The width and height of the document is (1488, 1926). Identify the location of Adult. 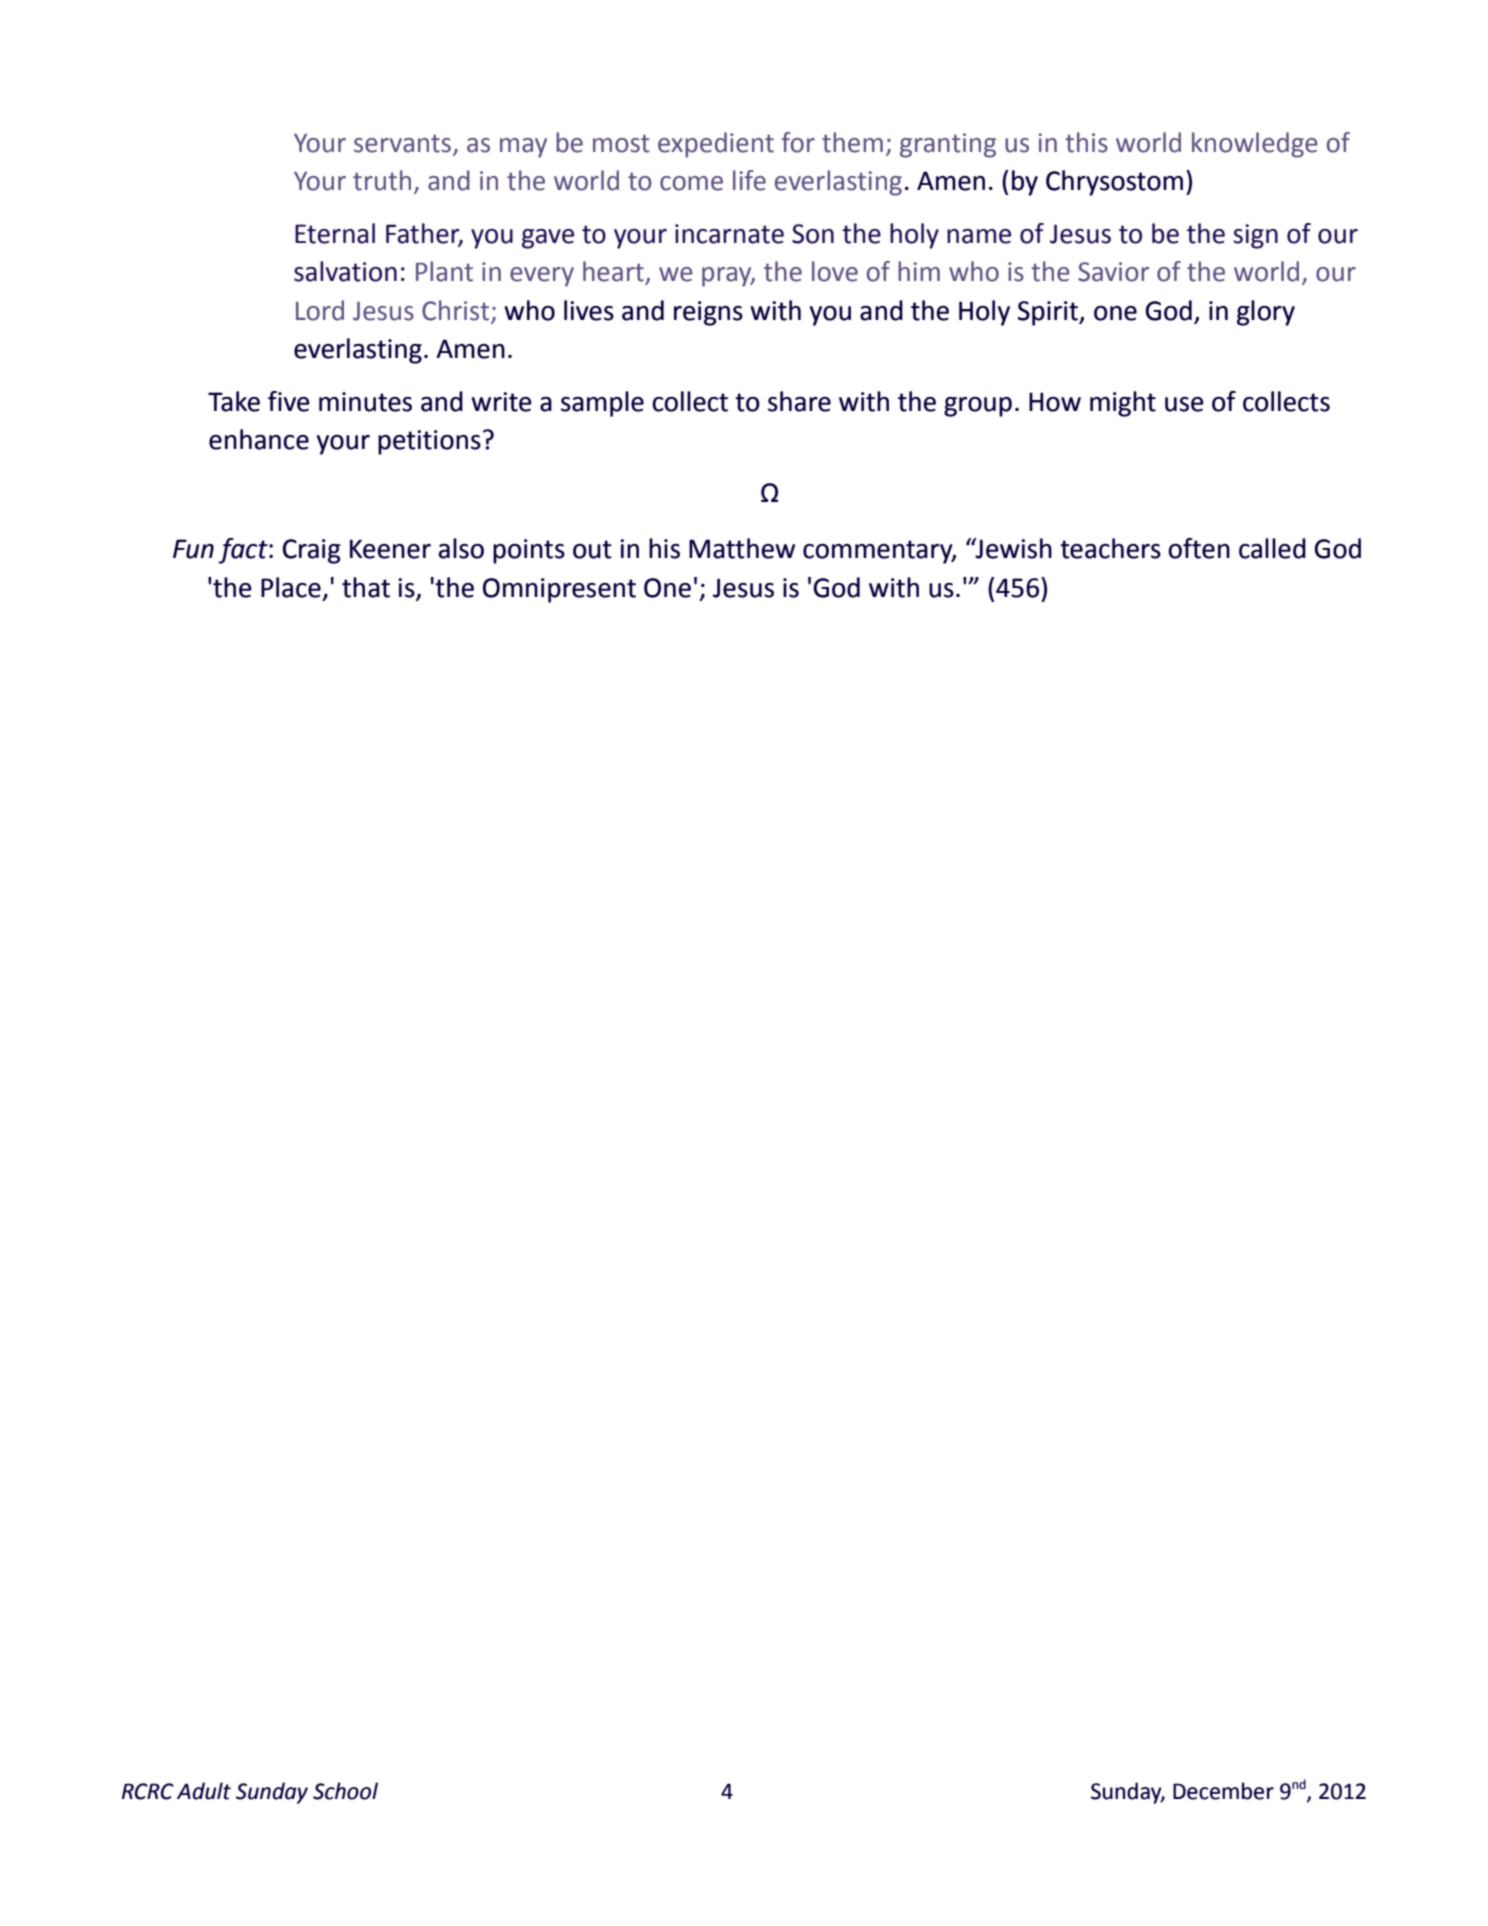
(204, 1791).
